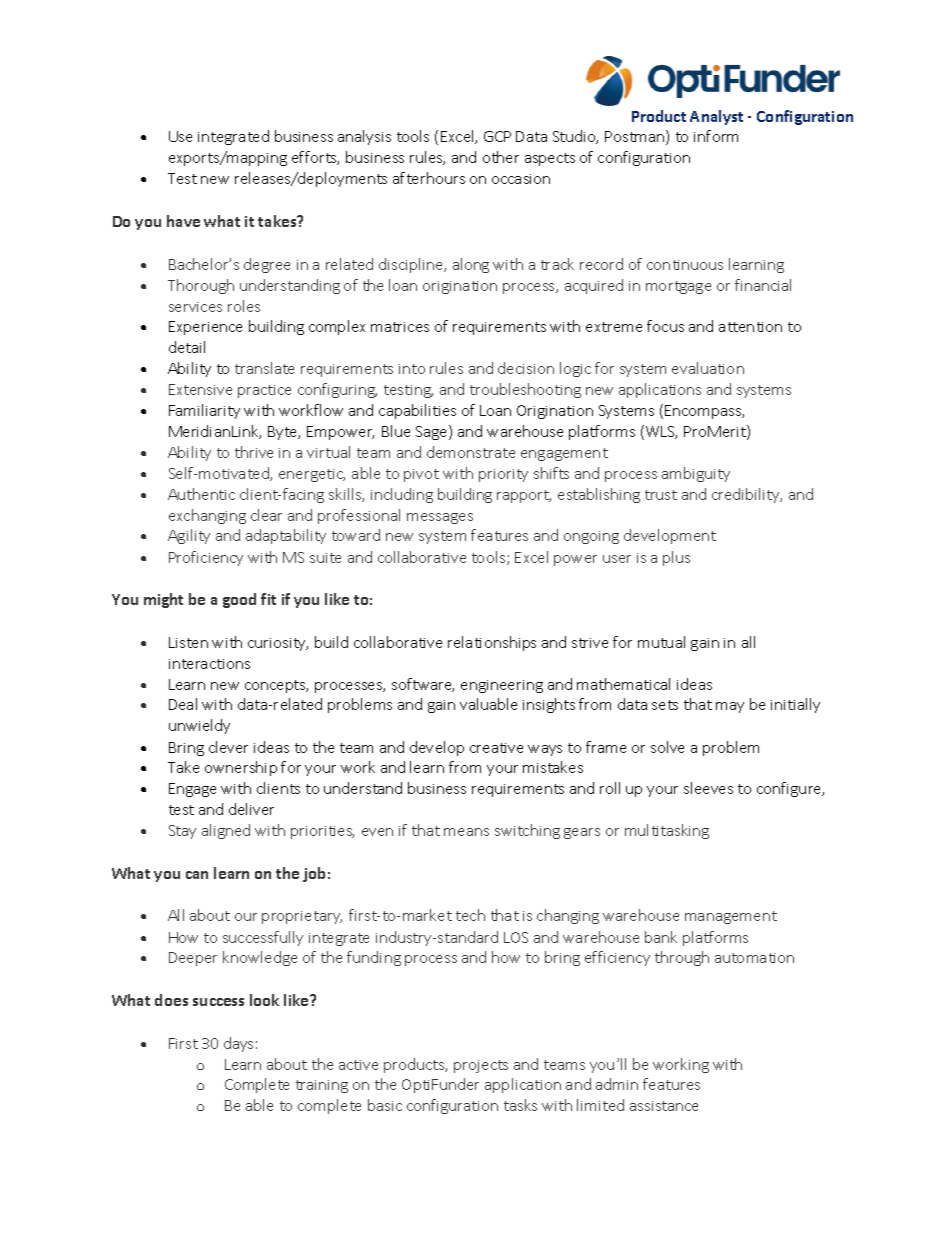 This page has height=1233, width=952. Describe the element at coordinates (183, 221) in the page. I see `have` at that location.
